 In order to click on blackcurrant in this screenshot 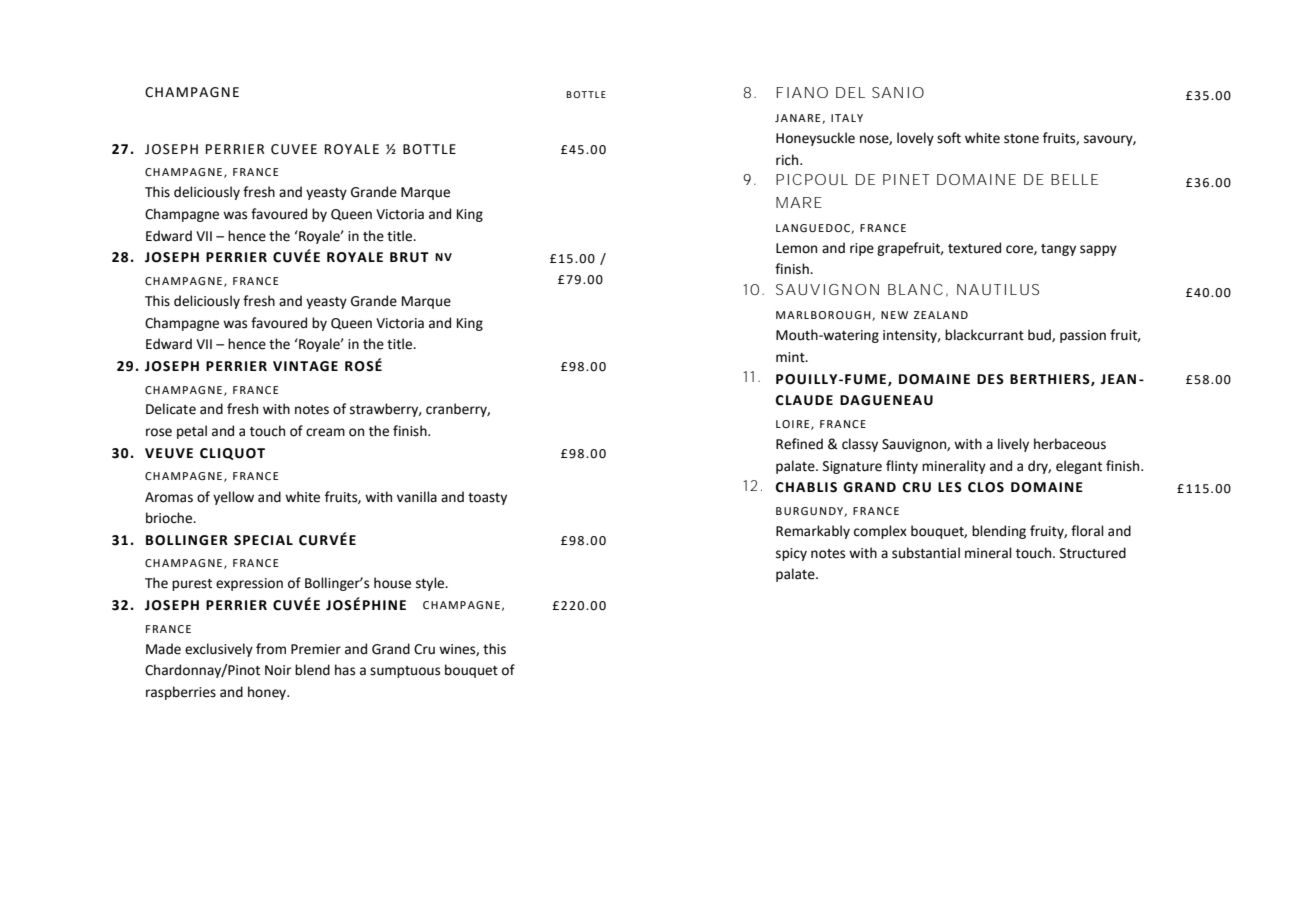, I will do `click(984, 335)`.
